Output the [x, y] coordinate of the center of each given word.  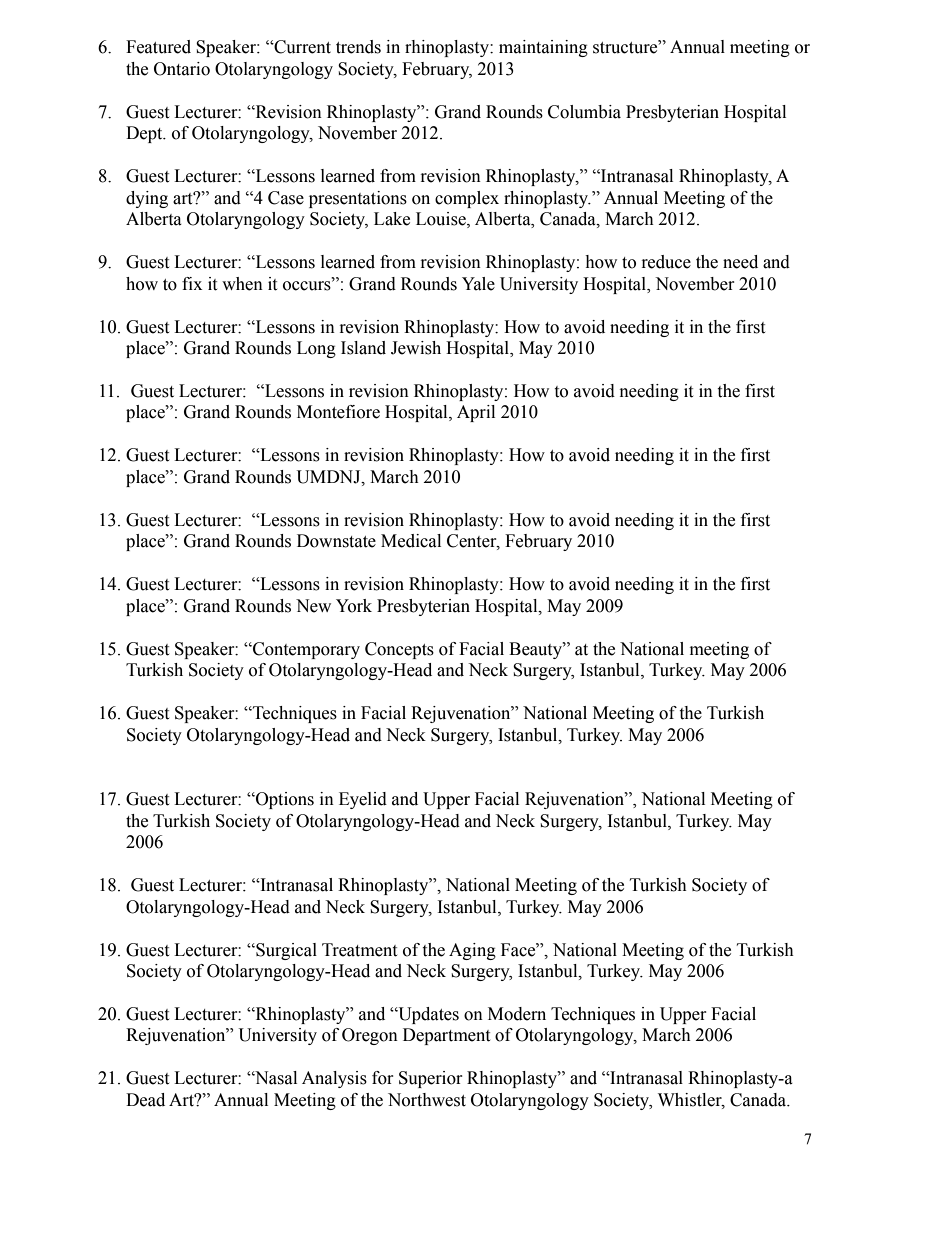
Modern [517, 1014]
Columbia [584, 112]
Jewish [416, 348]
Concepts [399, 650]
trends [358, 47]
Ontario [182, 69]
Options [284, 800]
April [476, 413]
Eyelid [363, 800]
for [383, 1078]
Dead [145, 1100]
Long [316, 349]
